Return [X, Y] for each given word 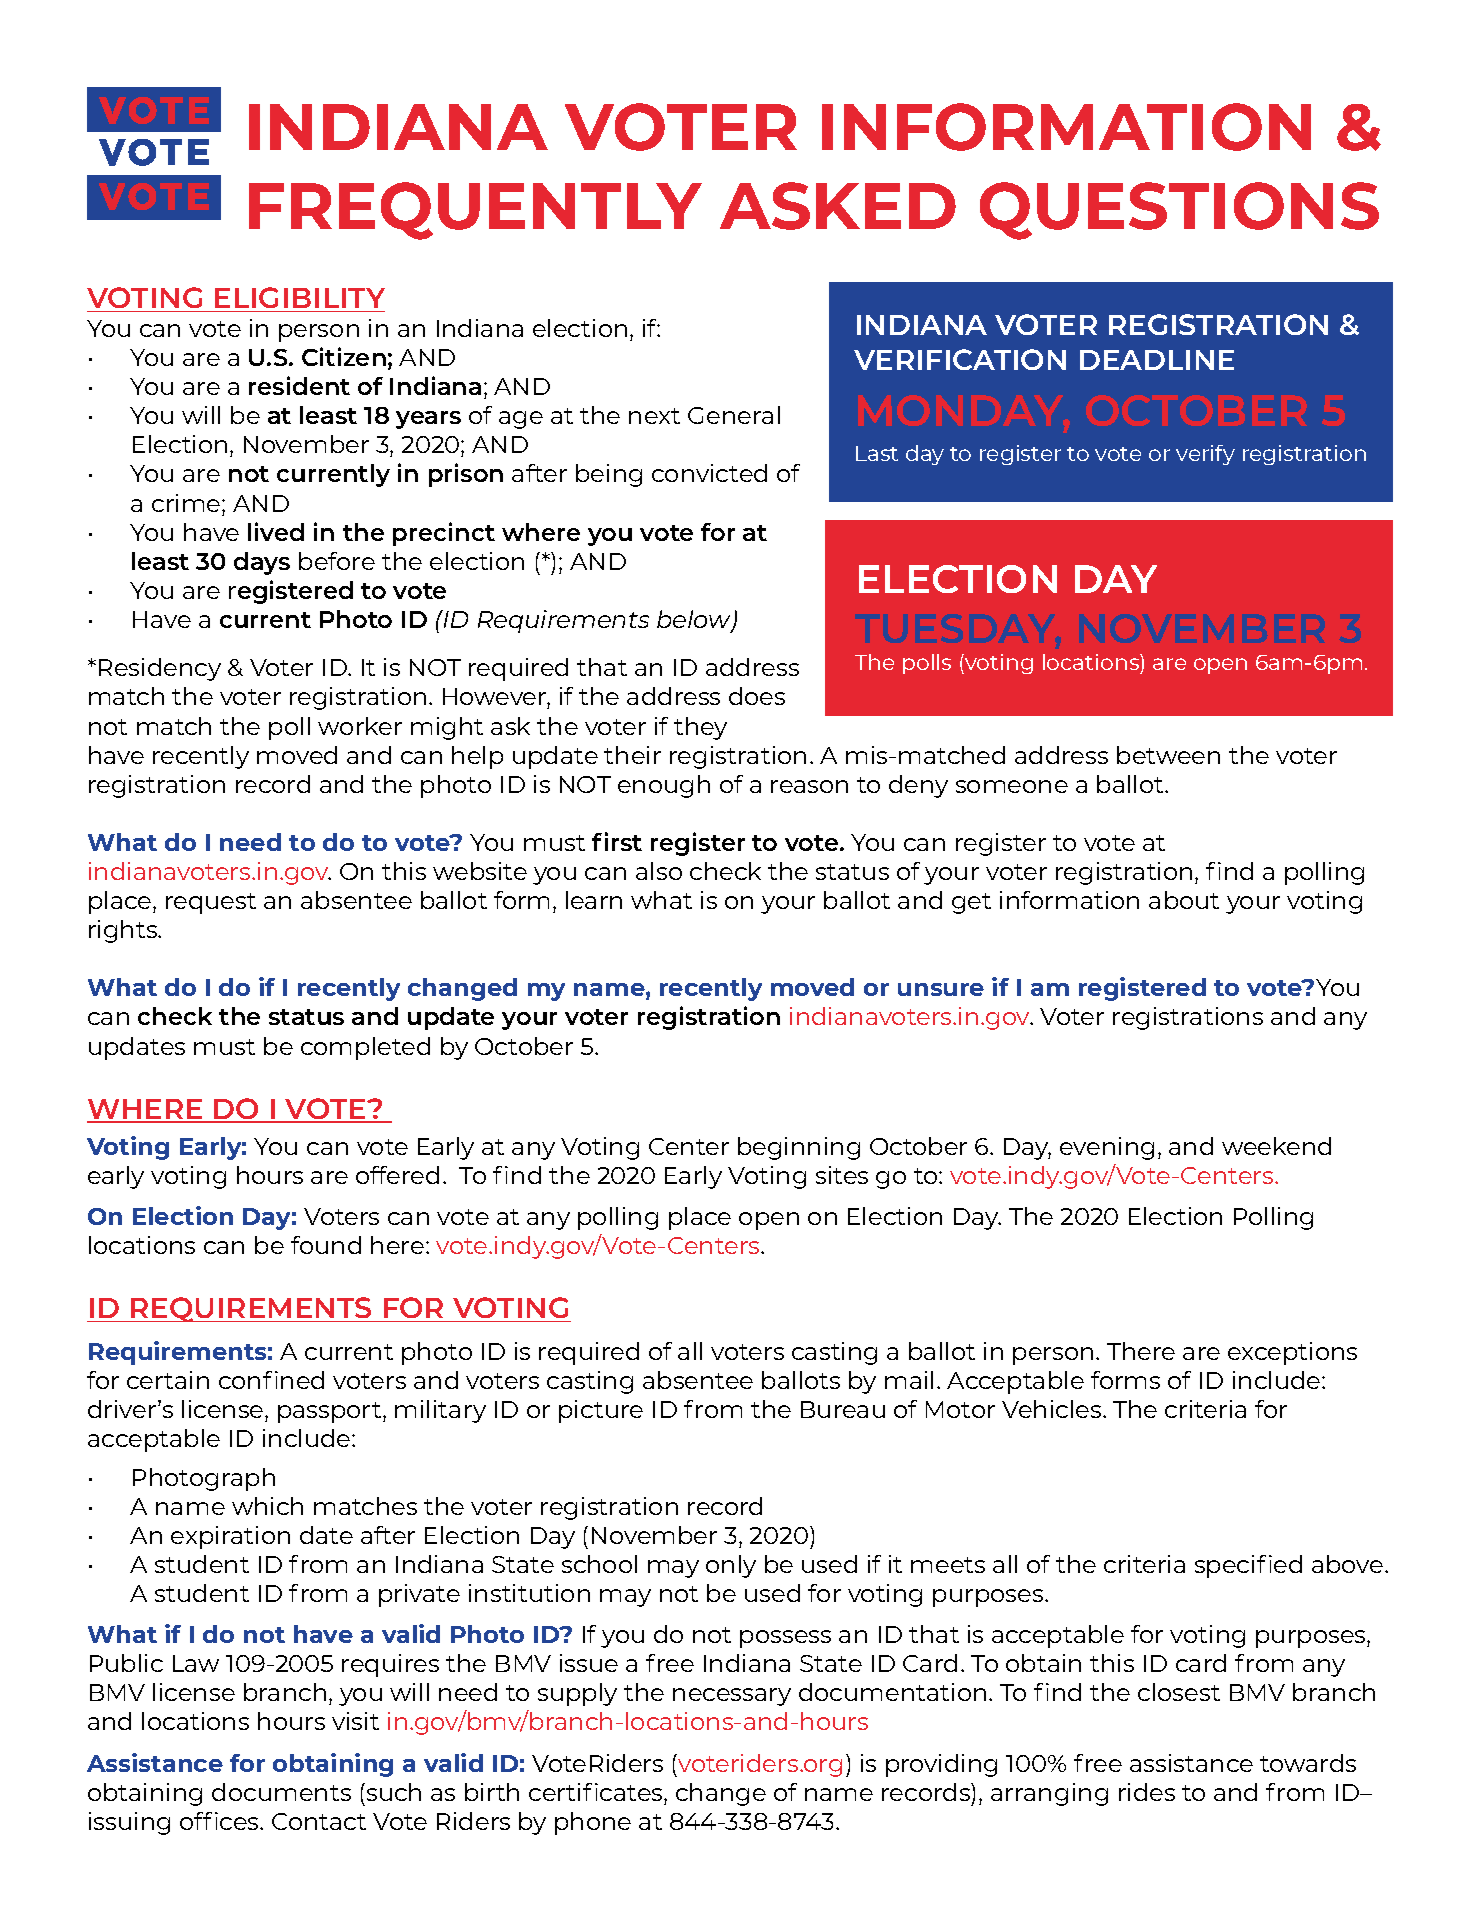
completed [365, 1048]
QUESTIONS [1179, 211]
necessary [732, 1697]
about [1184, 900]
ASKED [838, 206]
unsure [941, 989]
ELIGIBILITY [300, 297]
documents [281, 1792]
